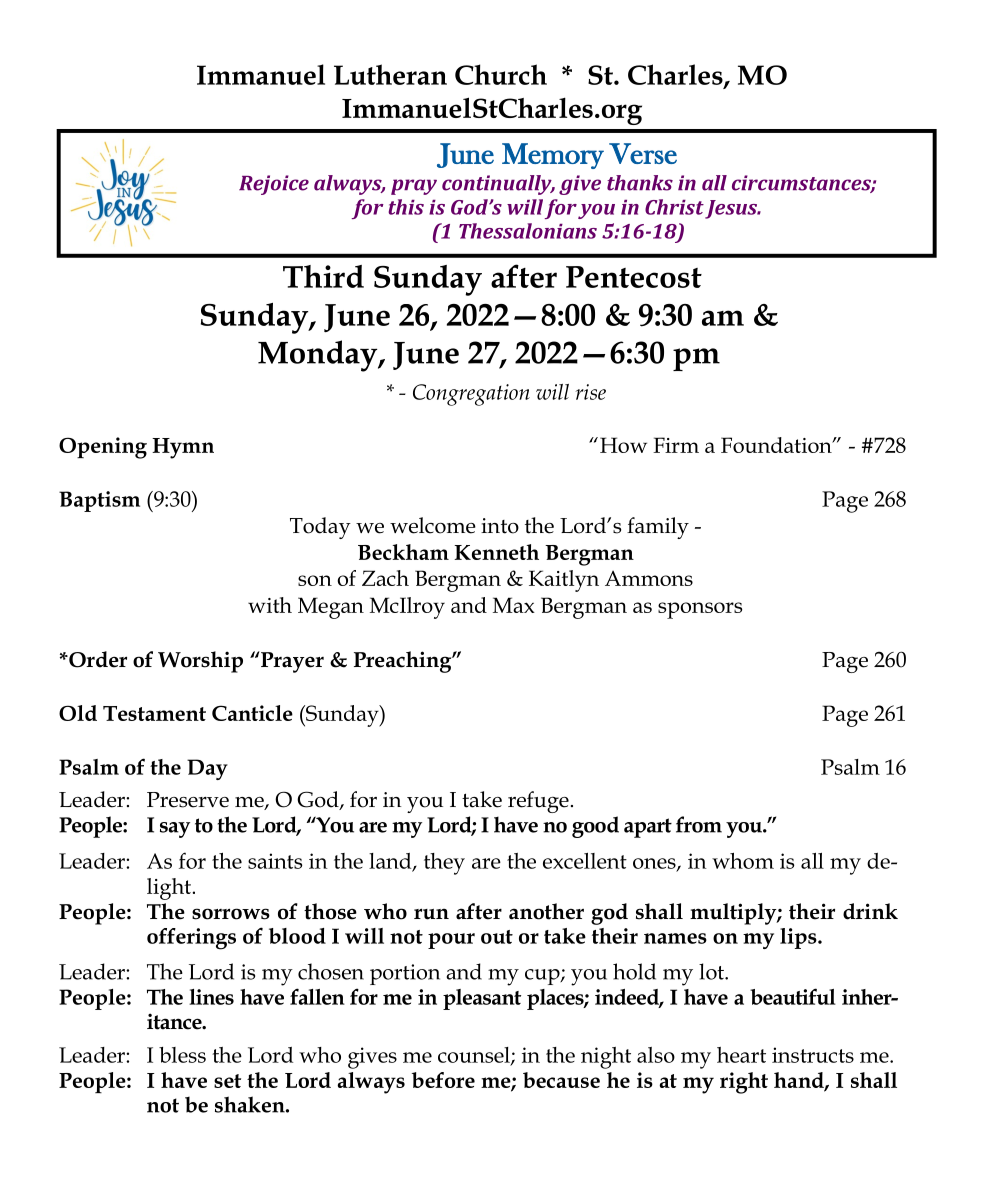 The width and height of the document is (991, 1204). What do you see at coordinates (643, 153) in the document?
I see `Verse` at bounding box center [643, 153].
